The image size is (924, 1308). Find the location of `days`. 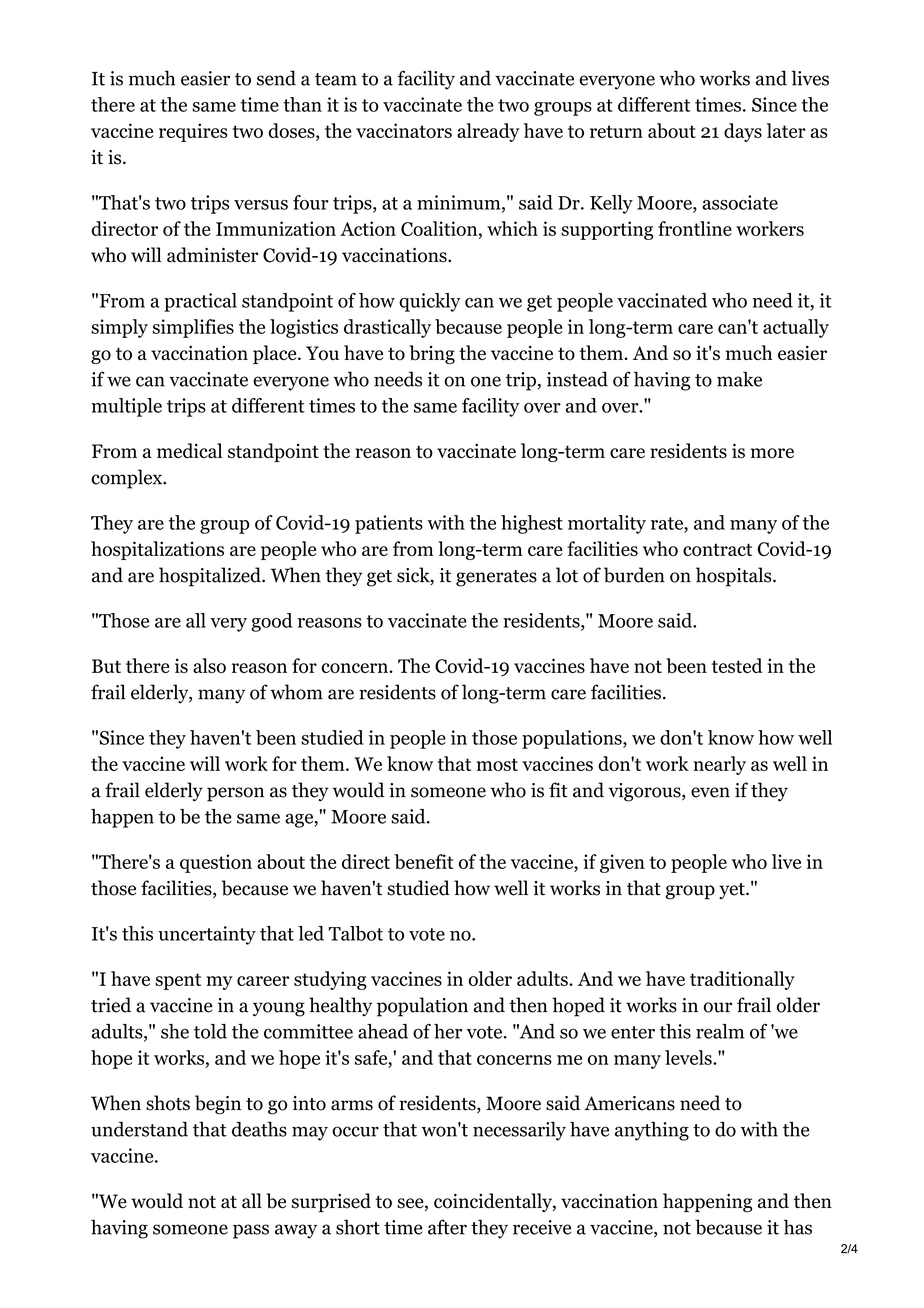

days is located at coordinates (743, 132).
